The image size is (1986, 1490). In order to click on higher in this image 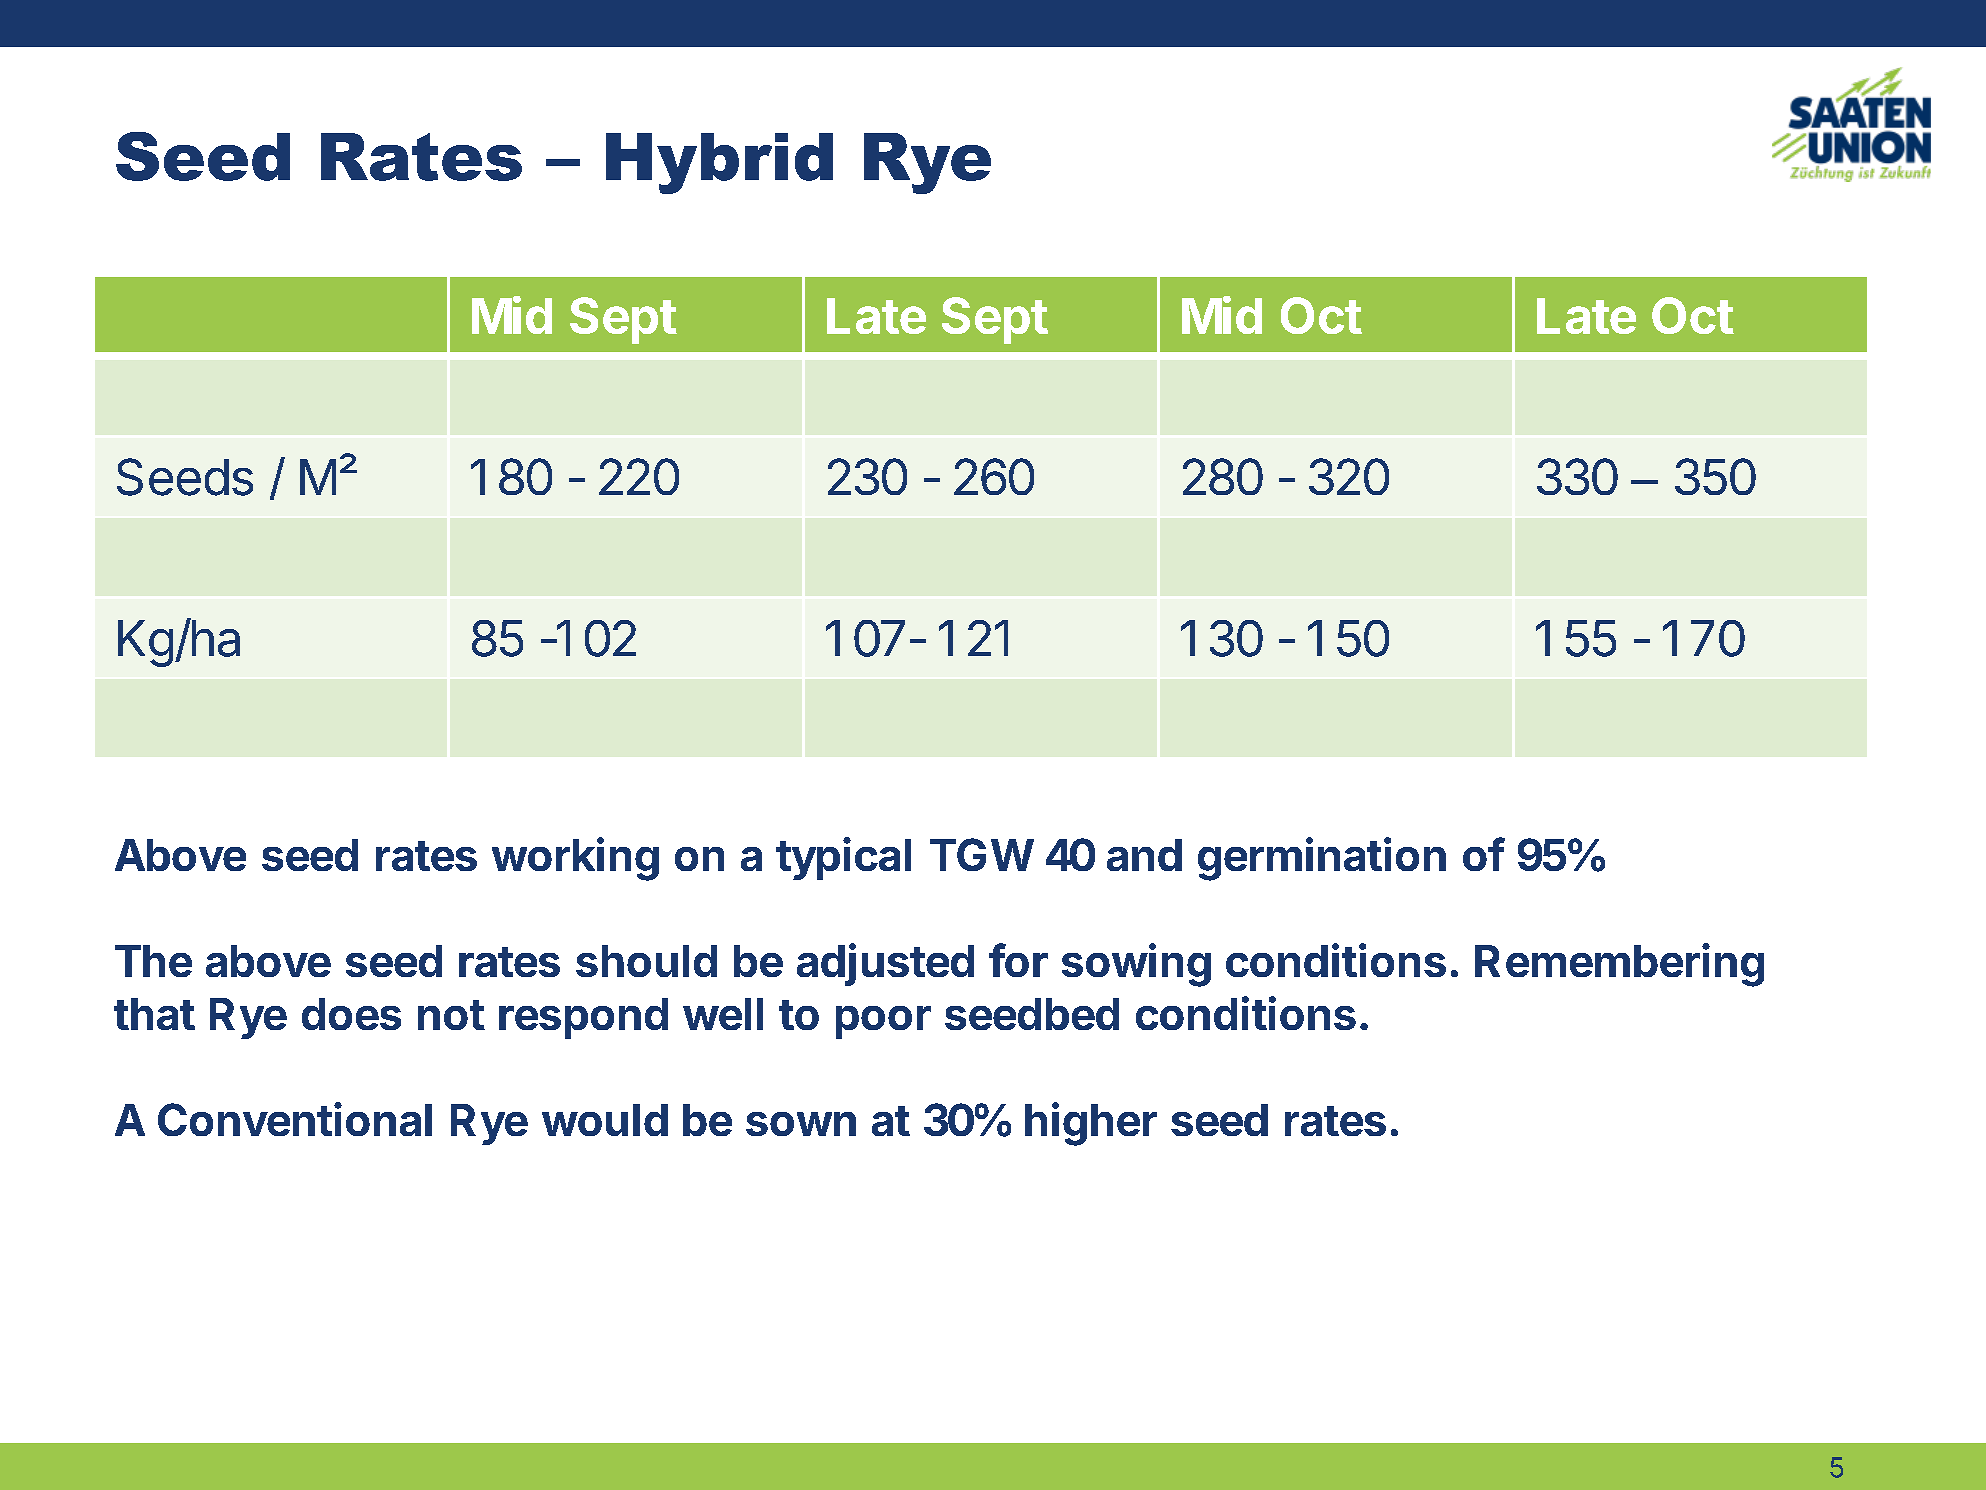, I will do `click(1091, 1124)`.
